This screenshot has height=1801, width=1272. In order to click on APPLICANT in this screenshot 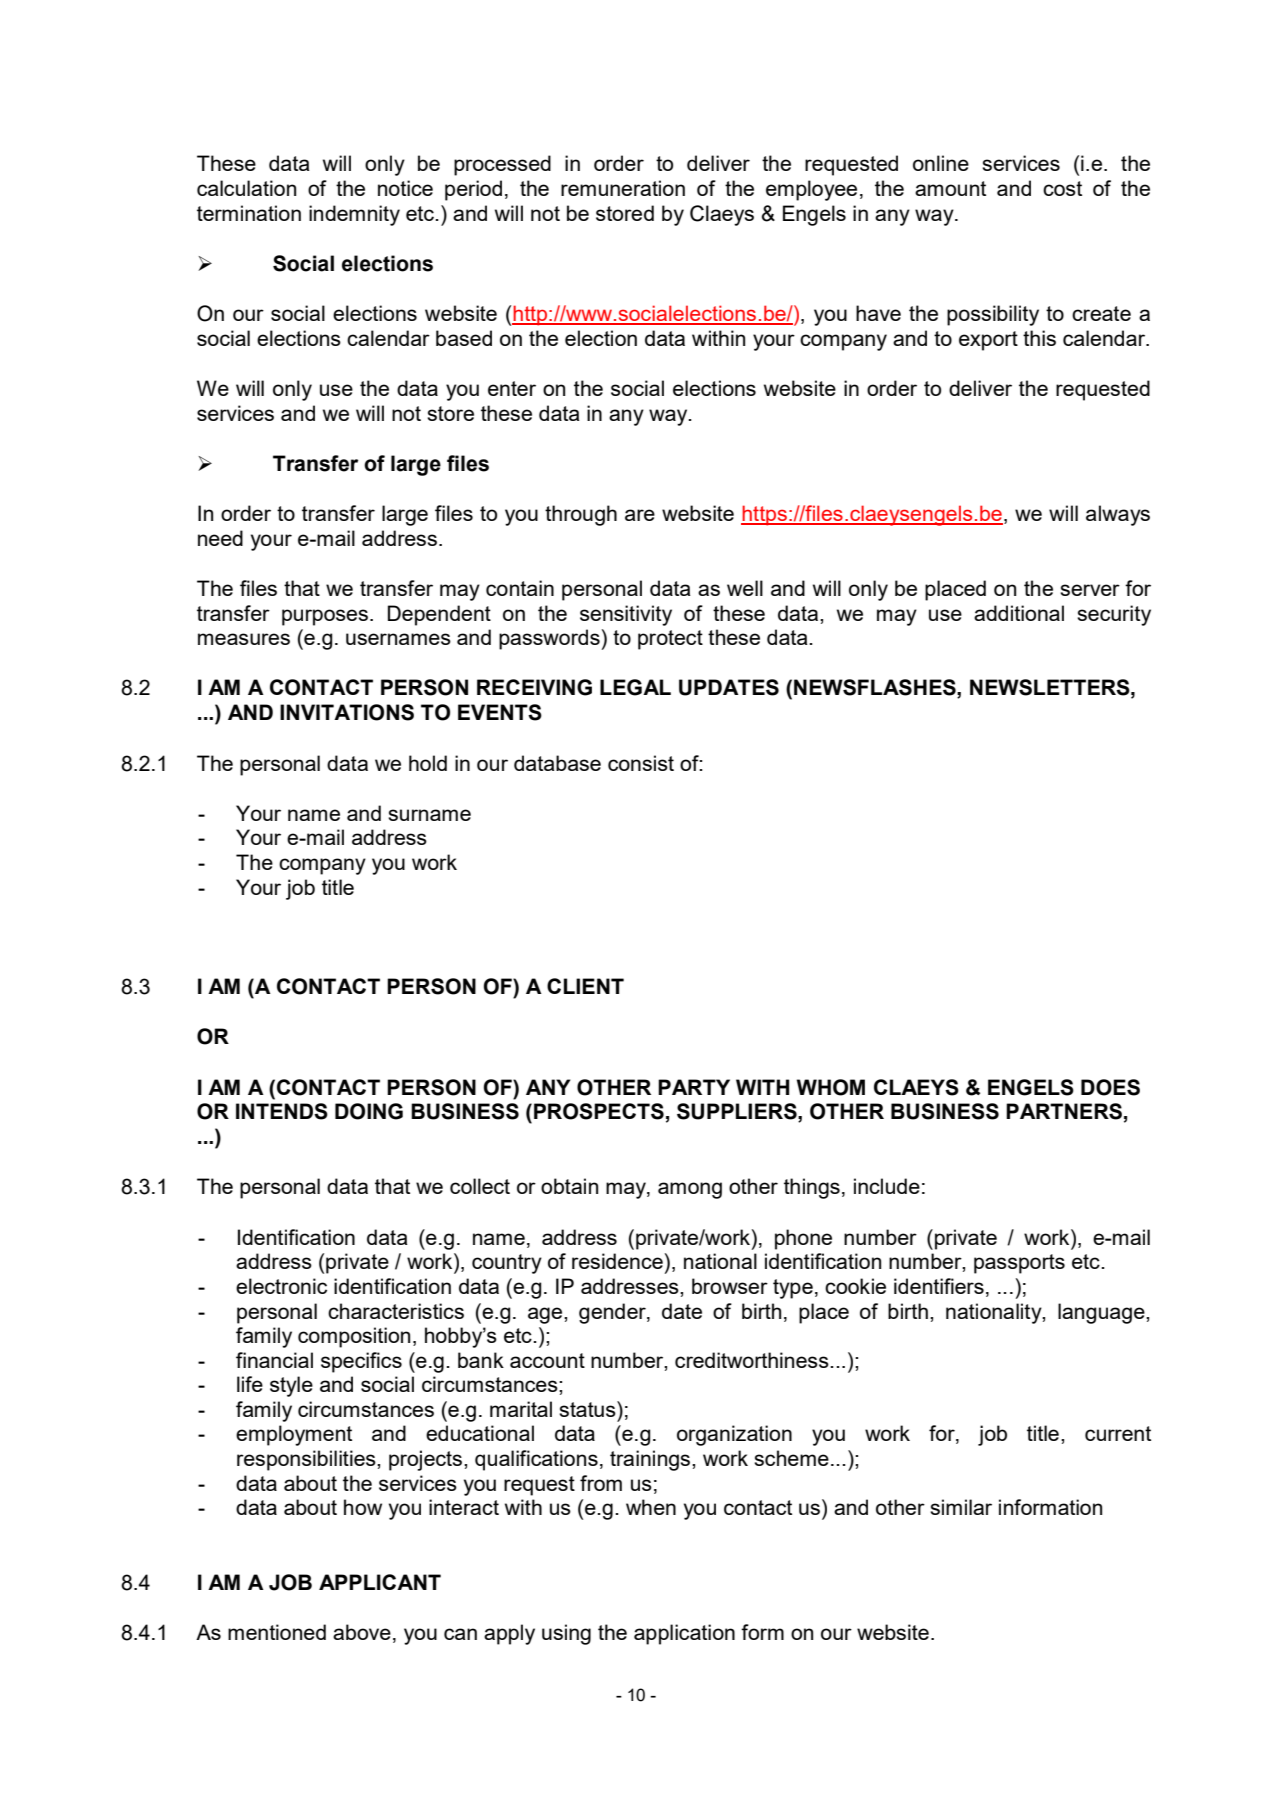, I will do `click(380, 1582)`.
